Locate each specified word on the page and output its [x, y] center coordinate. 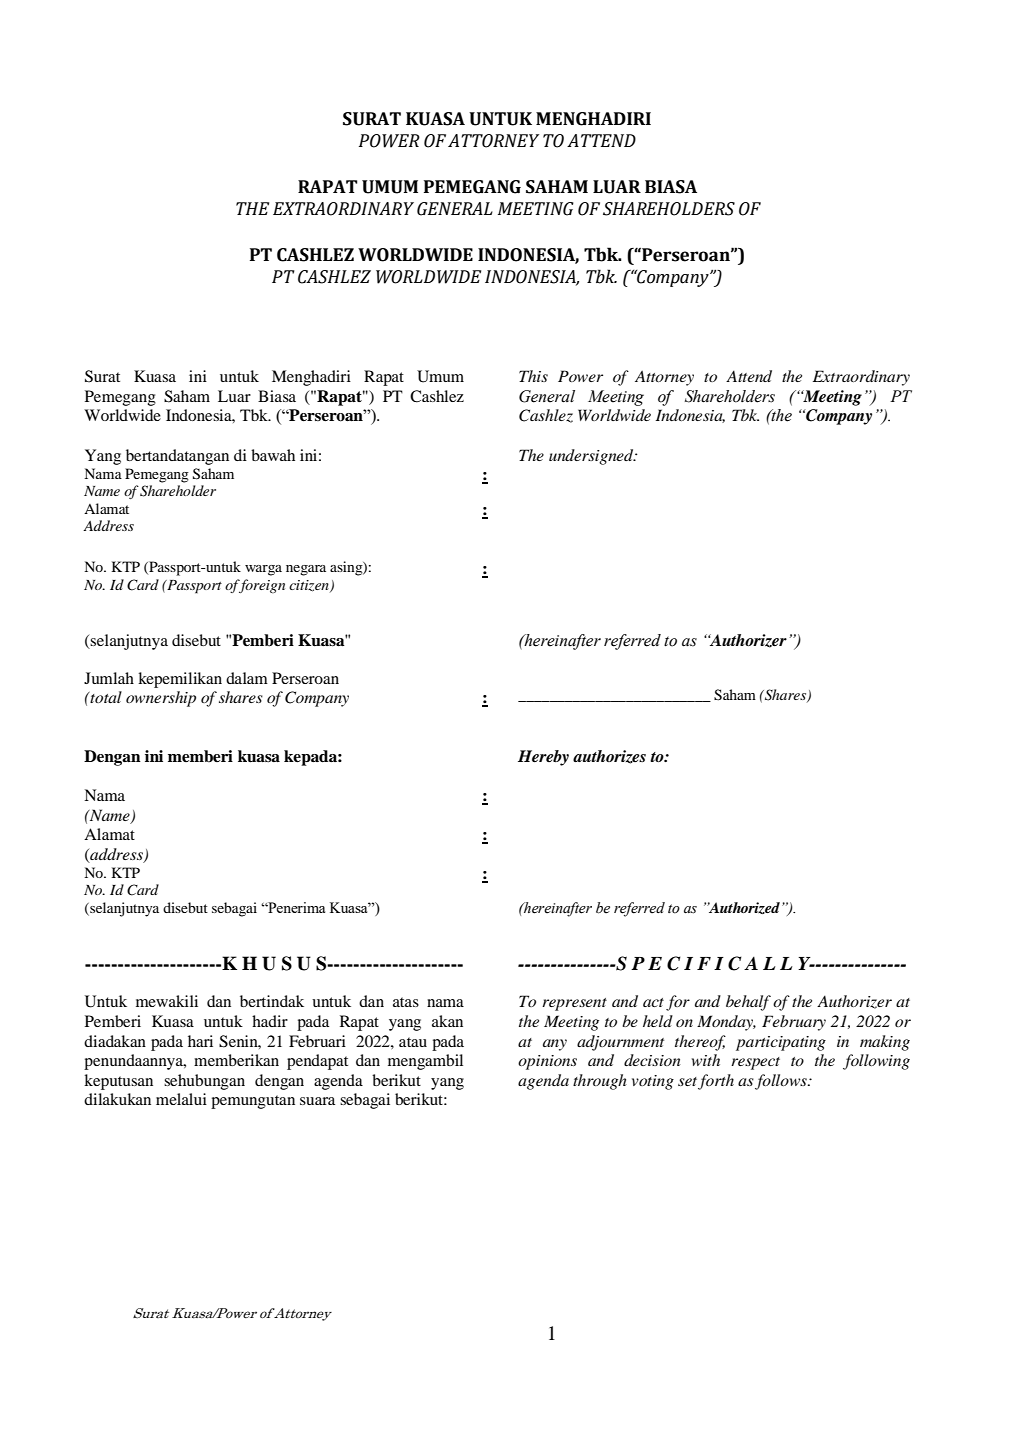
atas [406, 1002]
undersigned [592, 457]
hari [200, 1041]
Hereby [543, 758]
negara [306, 570]
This [533, 376]
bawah [273, 455]
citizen [310, 586]
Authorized [743, 908]
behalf [748, 1003]
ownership [161, 699]
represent [574, 1004]
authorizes [609, 757]
